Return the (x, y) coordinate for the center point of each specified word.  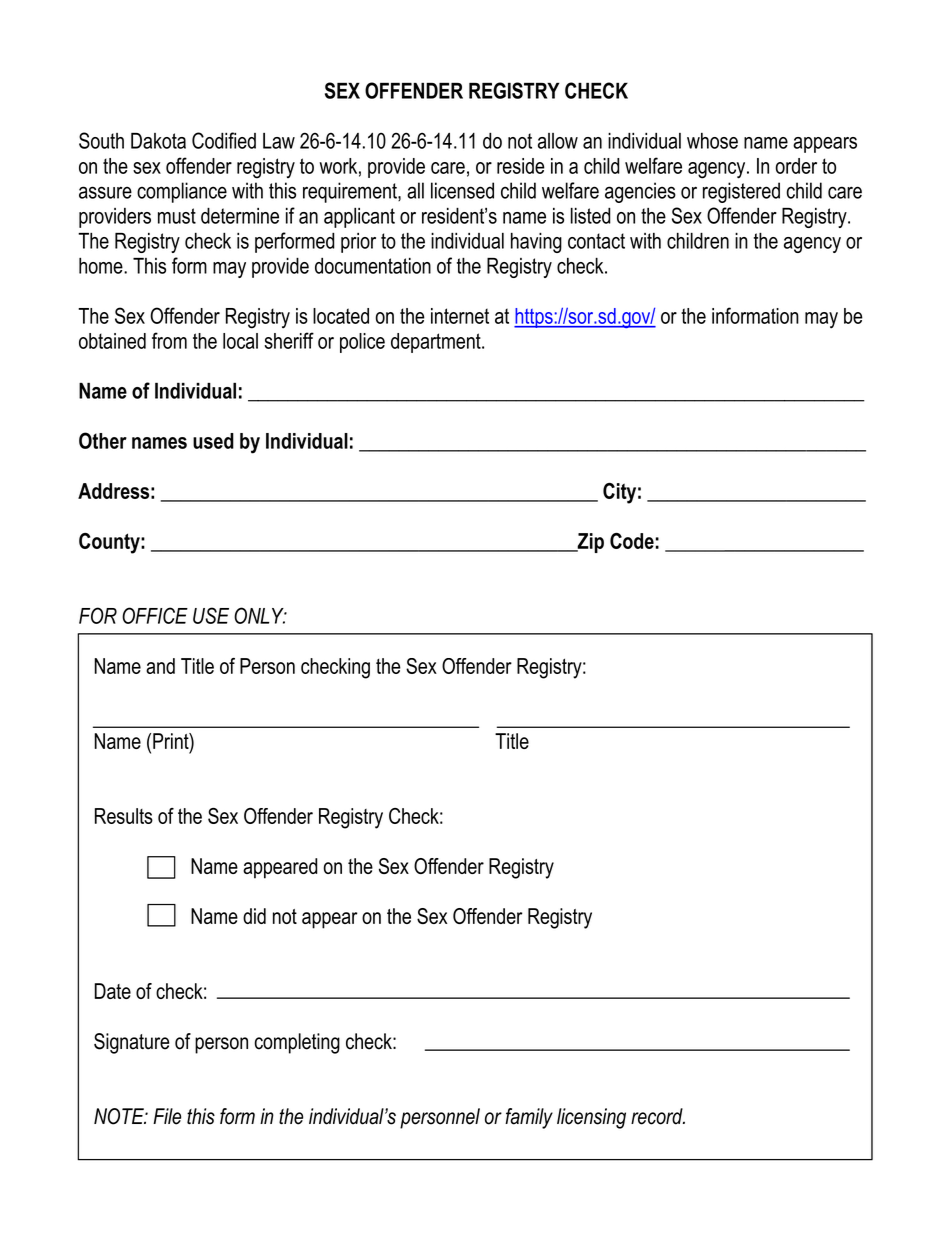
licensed (462, 190)
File (167, 1116)
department (437, 343)
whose (712, 141)
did (254, 916)
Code (632, 541)
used (213, 441)
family (529, 1118)
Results (124, 816)
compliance (182, 192)
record (658, 1116)
